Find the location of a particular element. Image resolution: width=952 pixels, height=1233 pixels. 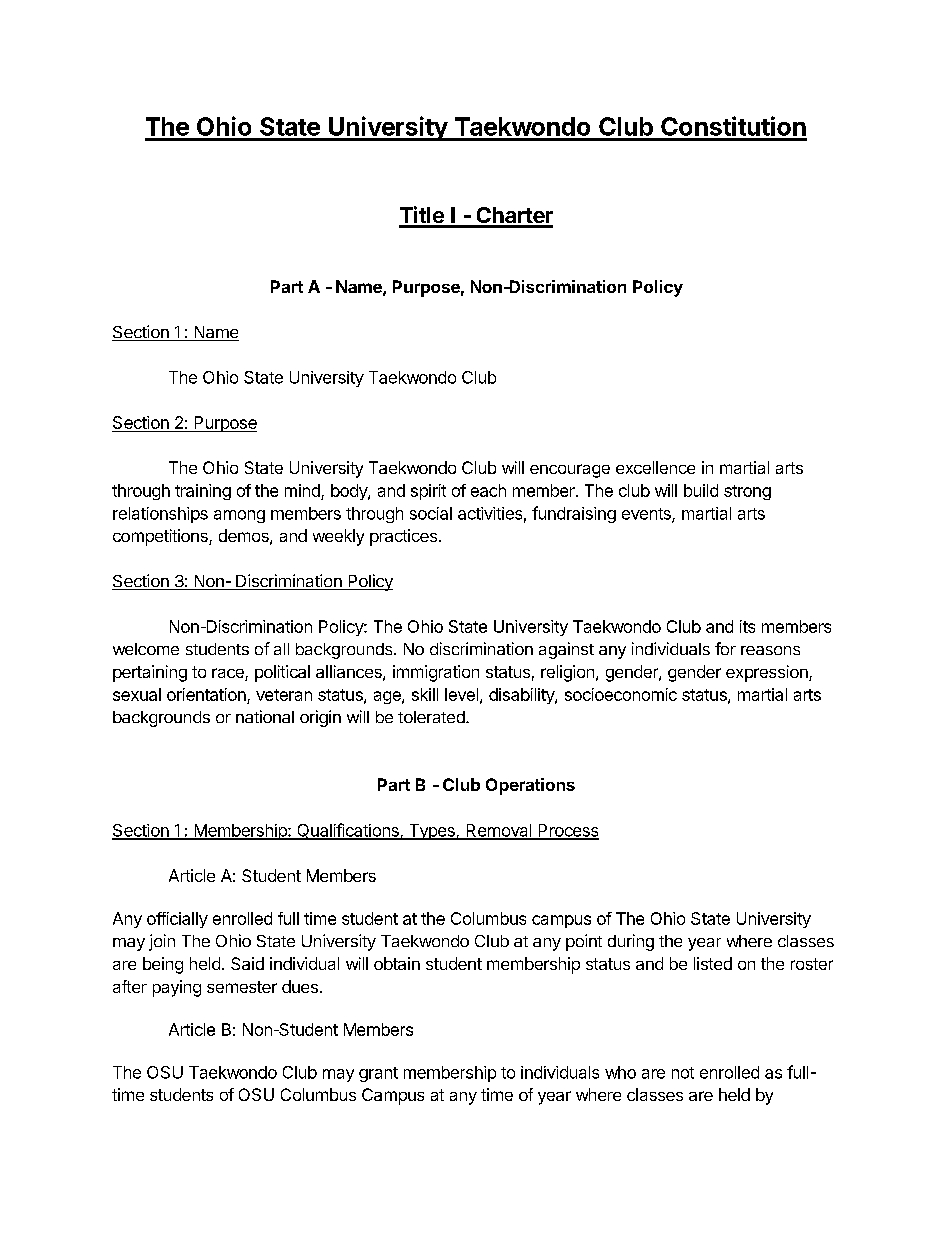

its is located at coordinates (747, 626).
